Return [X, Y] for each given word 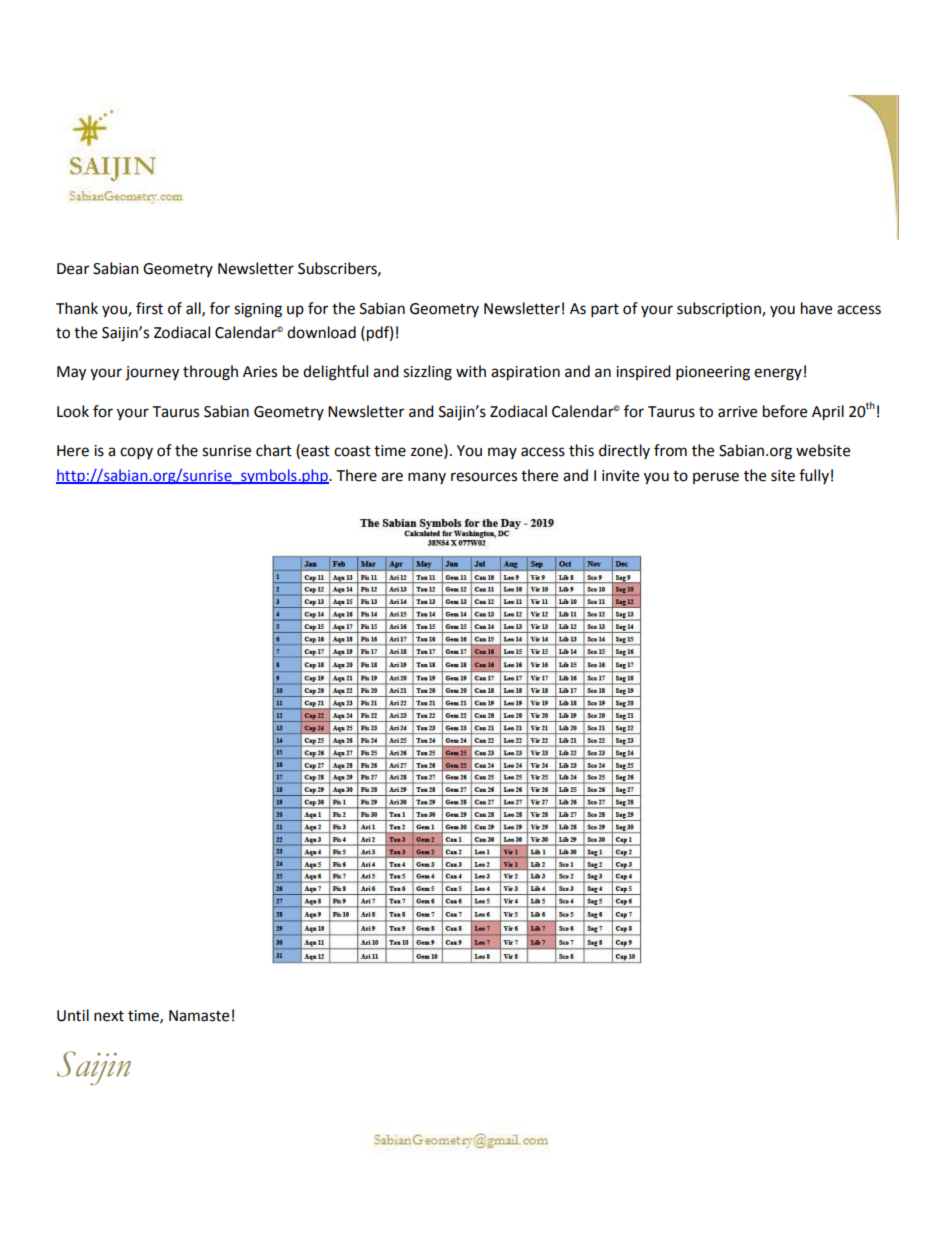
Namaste [199, 1016]
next [109, 1016]
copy [136, 453]
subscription [720, 309]
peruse [716, 478]
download [321, 332]
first [149, 308]
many [427, 478]
